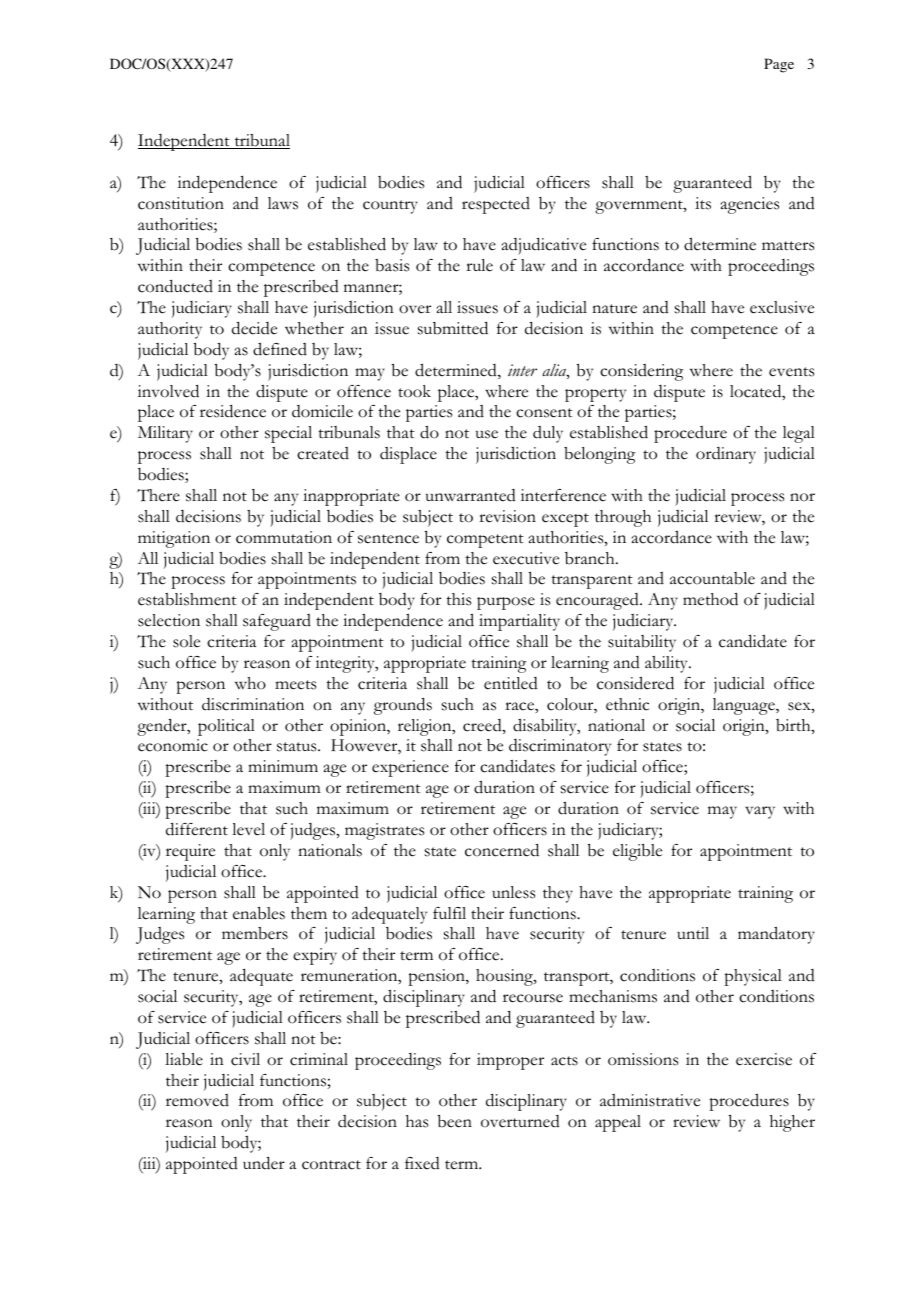 The image size is (924, 1308). What do you see at coordinates (264, 1163) in the image?
I see `under` at bounding box center [264, 1163].
